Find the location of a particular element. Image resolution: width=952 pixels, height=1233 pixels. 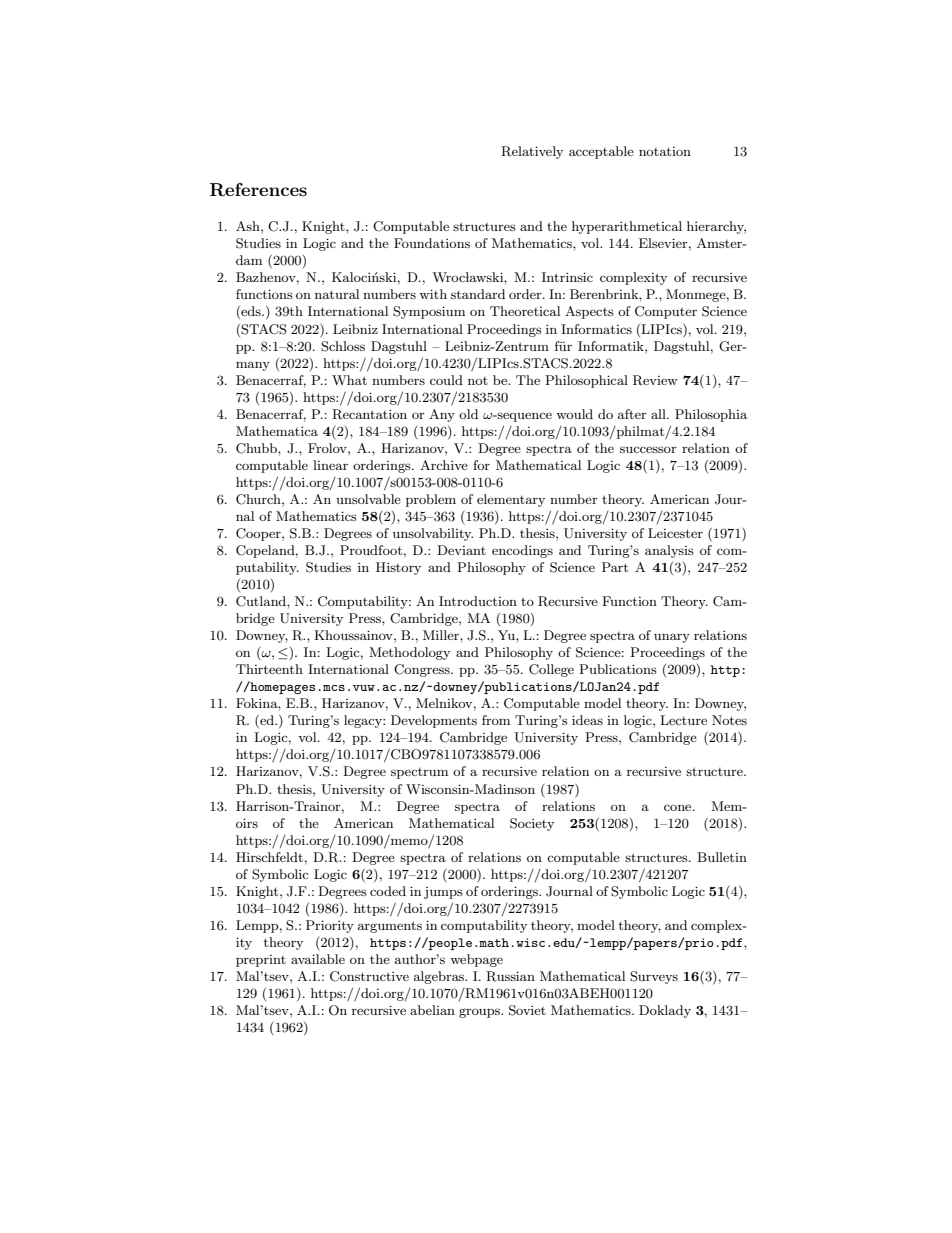

Introduction is located at coordinates (478, 601).
